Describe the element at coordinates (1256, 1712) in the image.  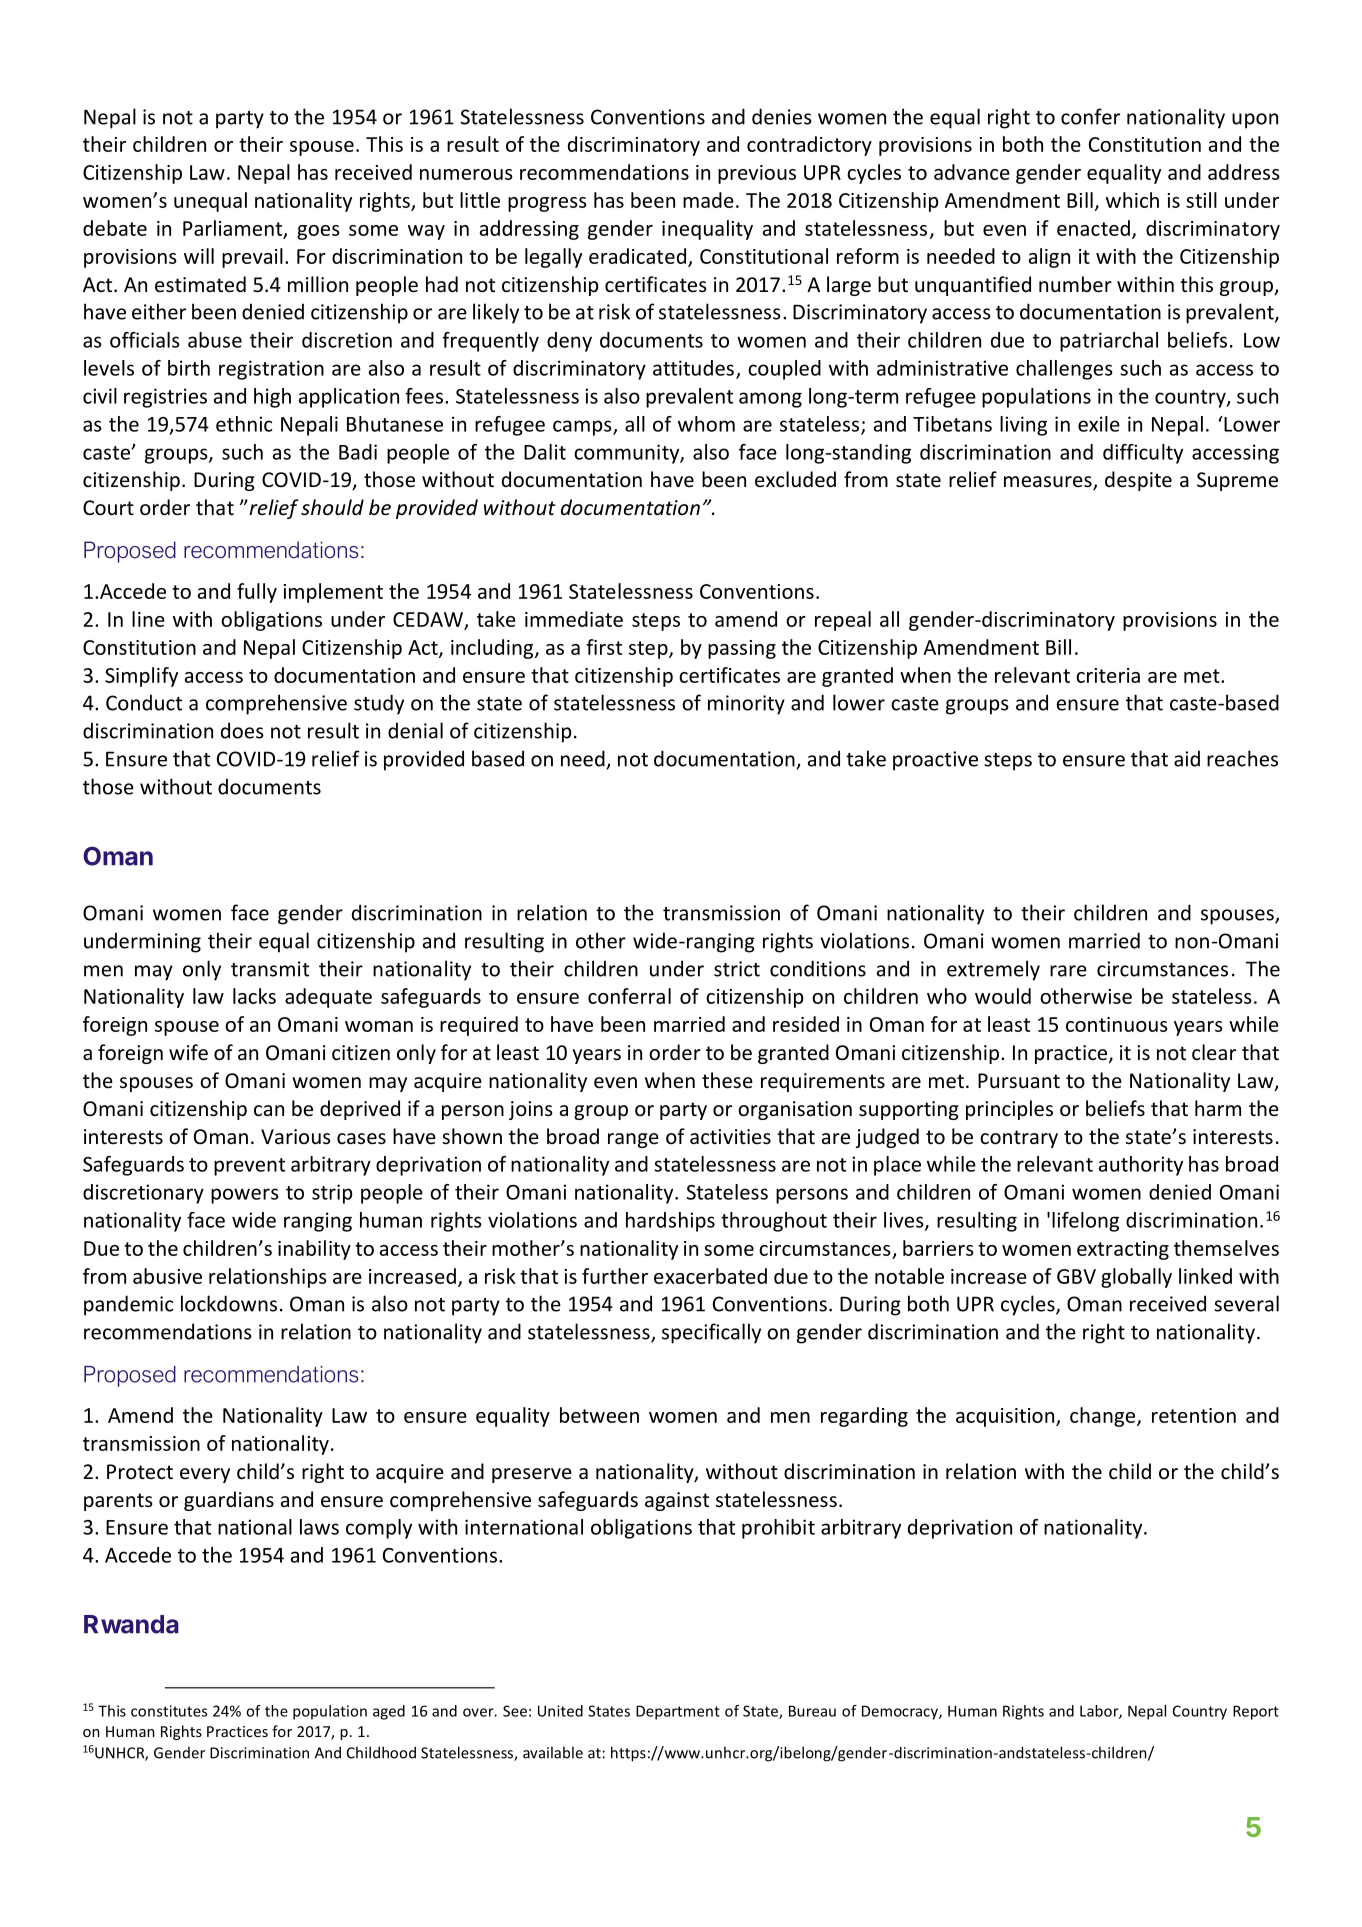
I see `Report` at that location.
